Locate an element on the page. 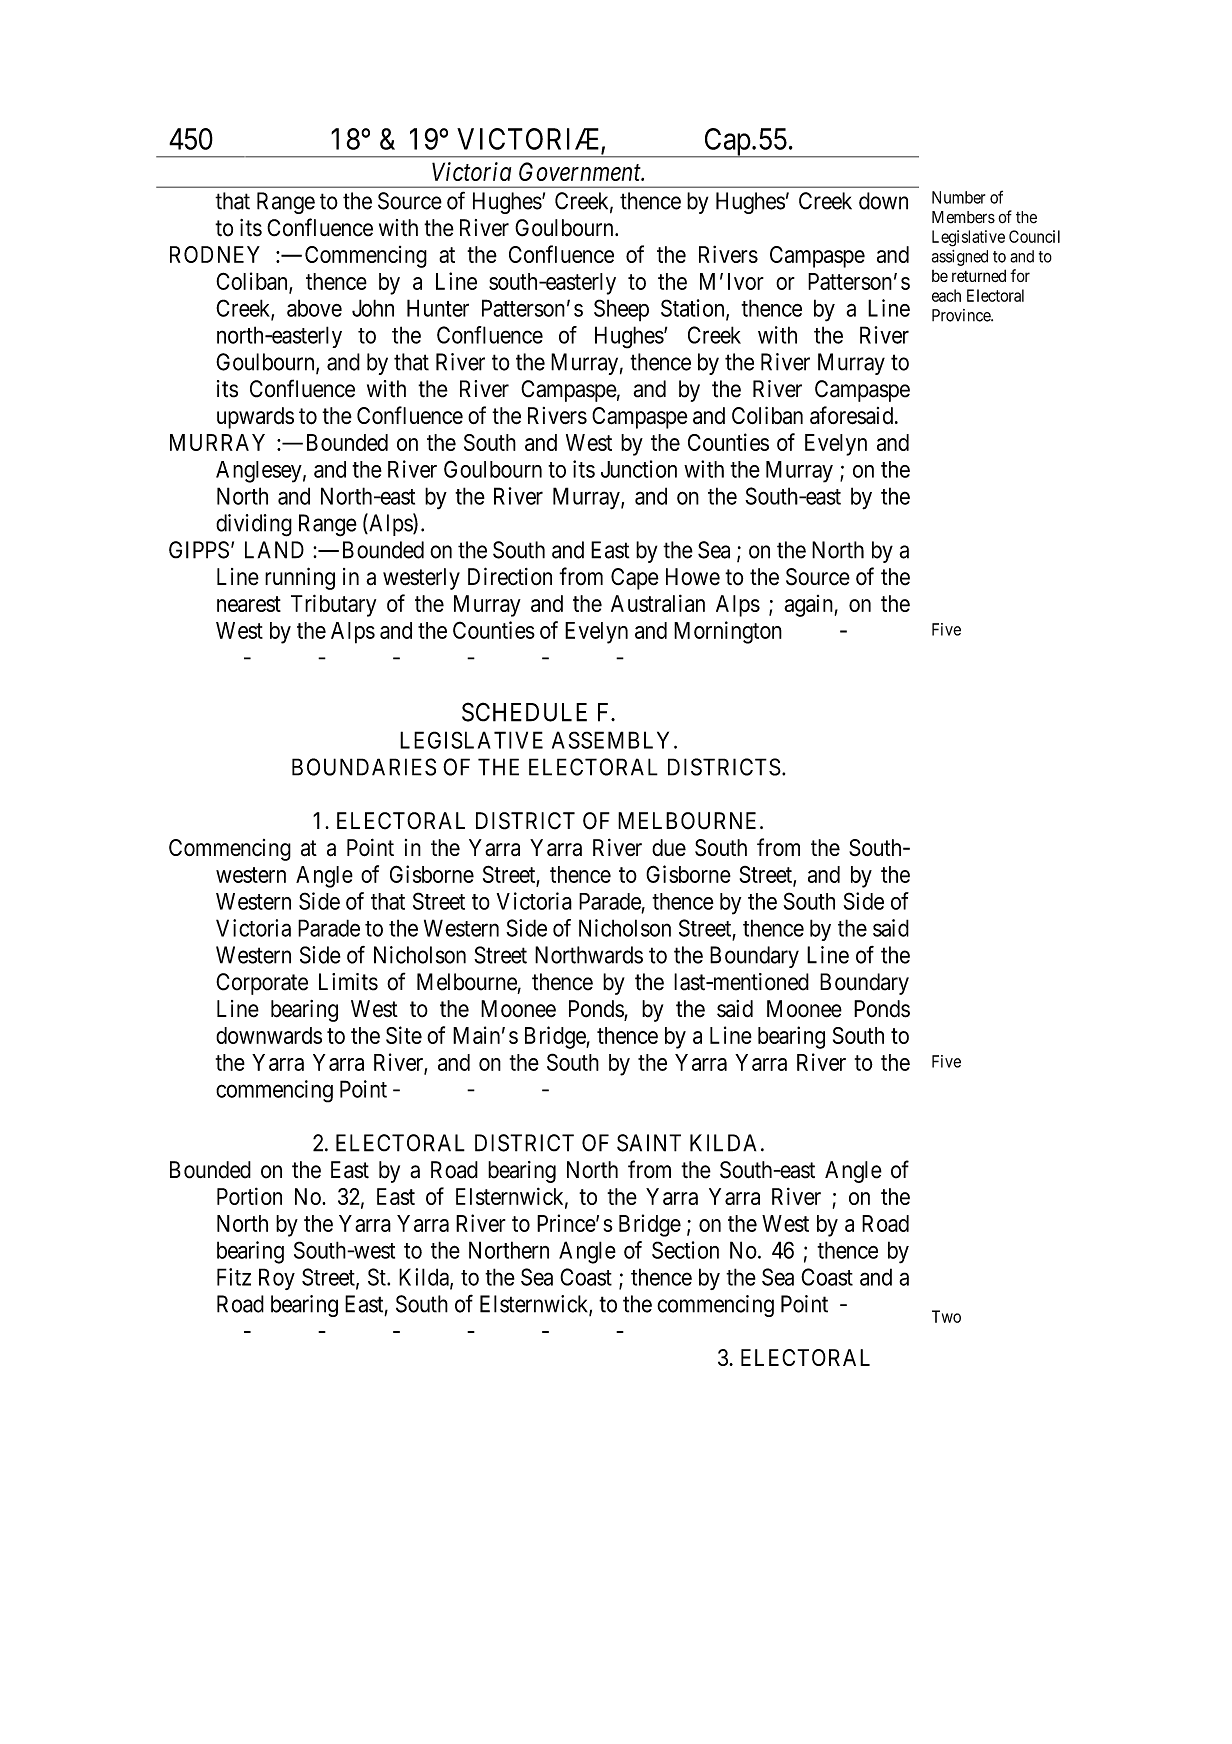 Image resolution: width=1232 pixels, height=1744 pixels. RODNEY is located at coordinates (215, 254).
